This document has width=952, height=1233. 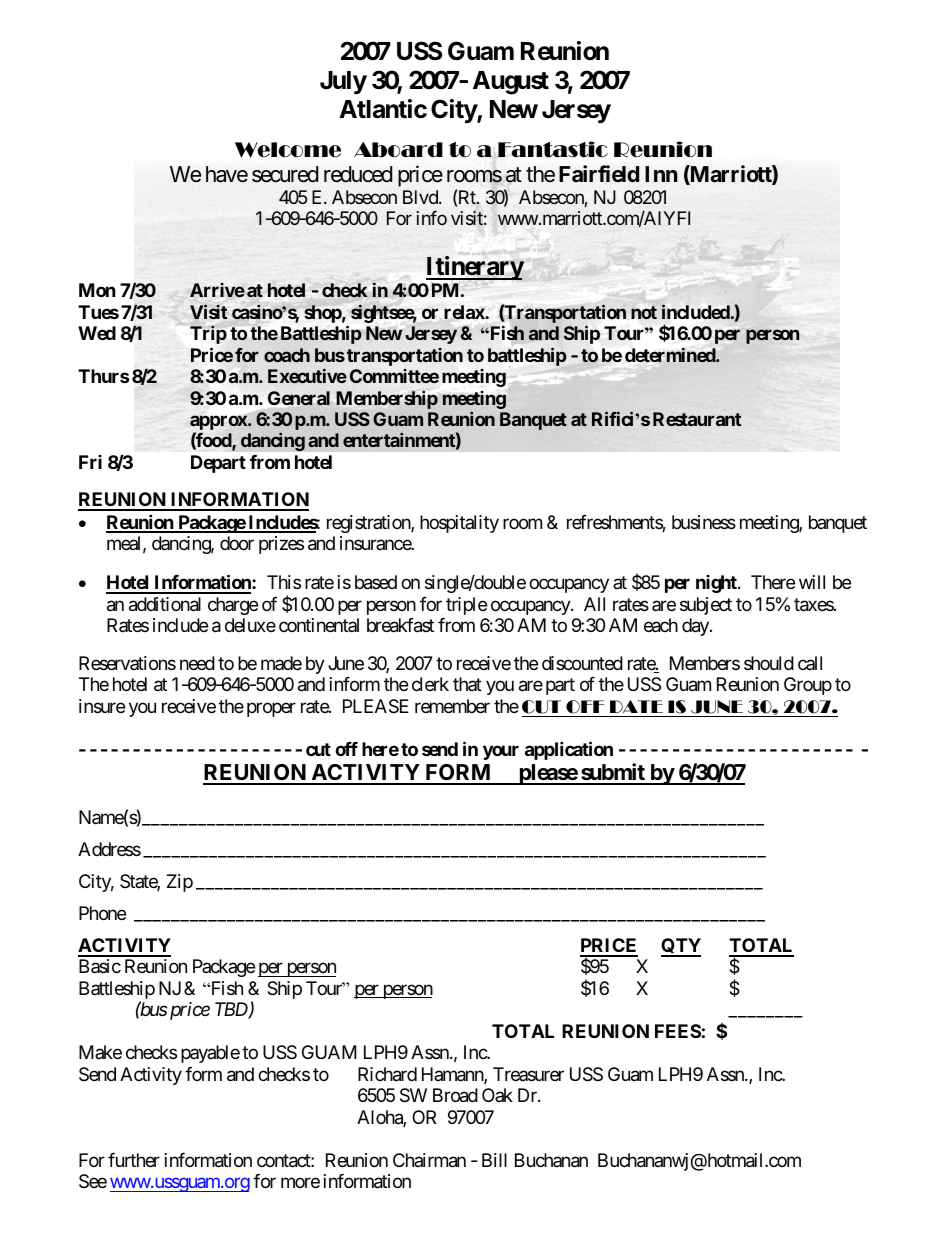 What do you see at coordinates (697, 419) in the document?
I see `Restaurant` at bounding box center [697, 419].
